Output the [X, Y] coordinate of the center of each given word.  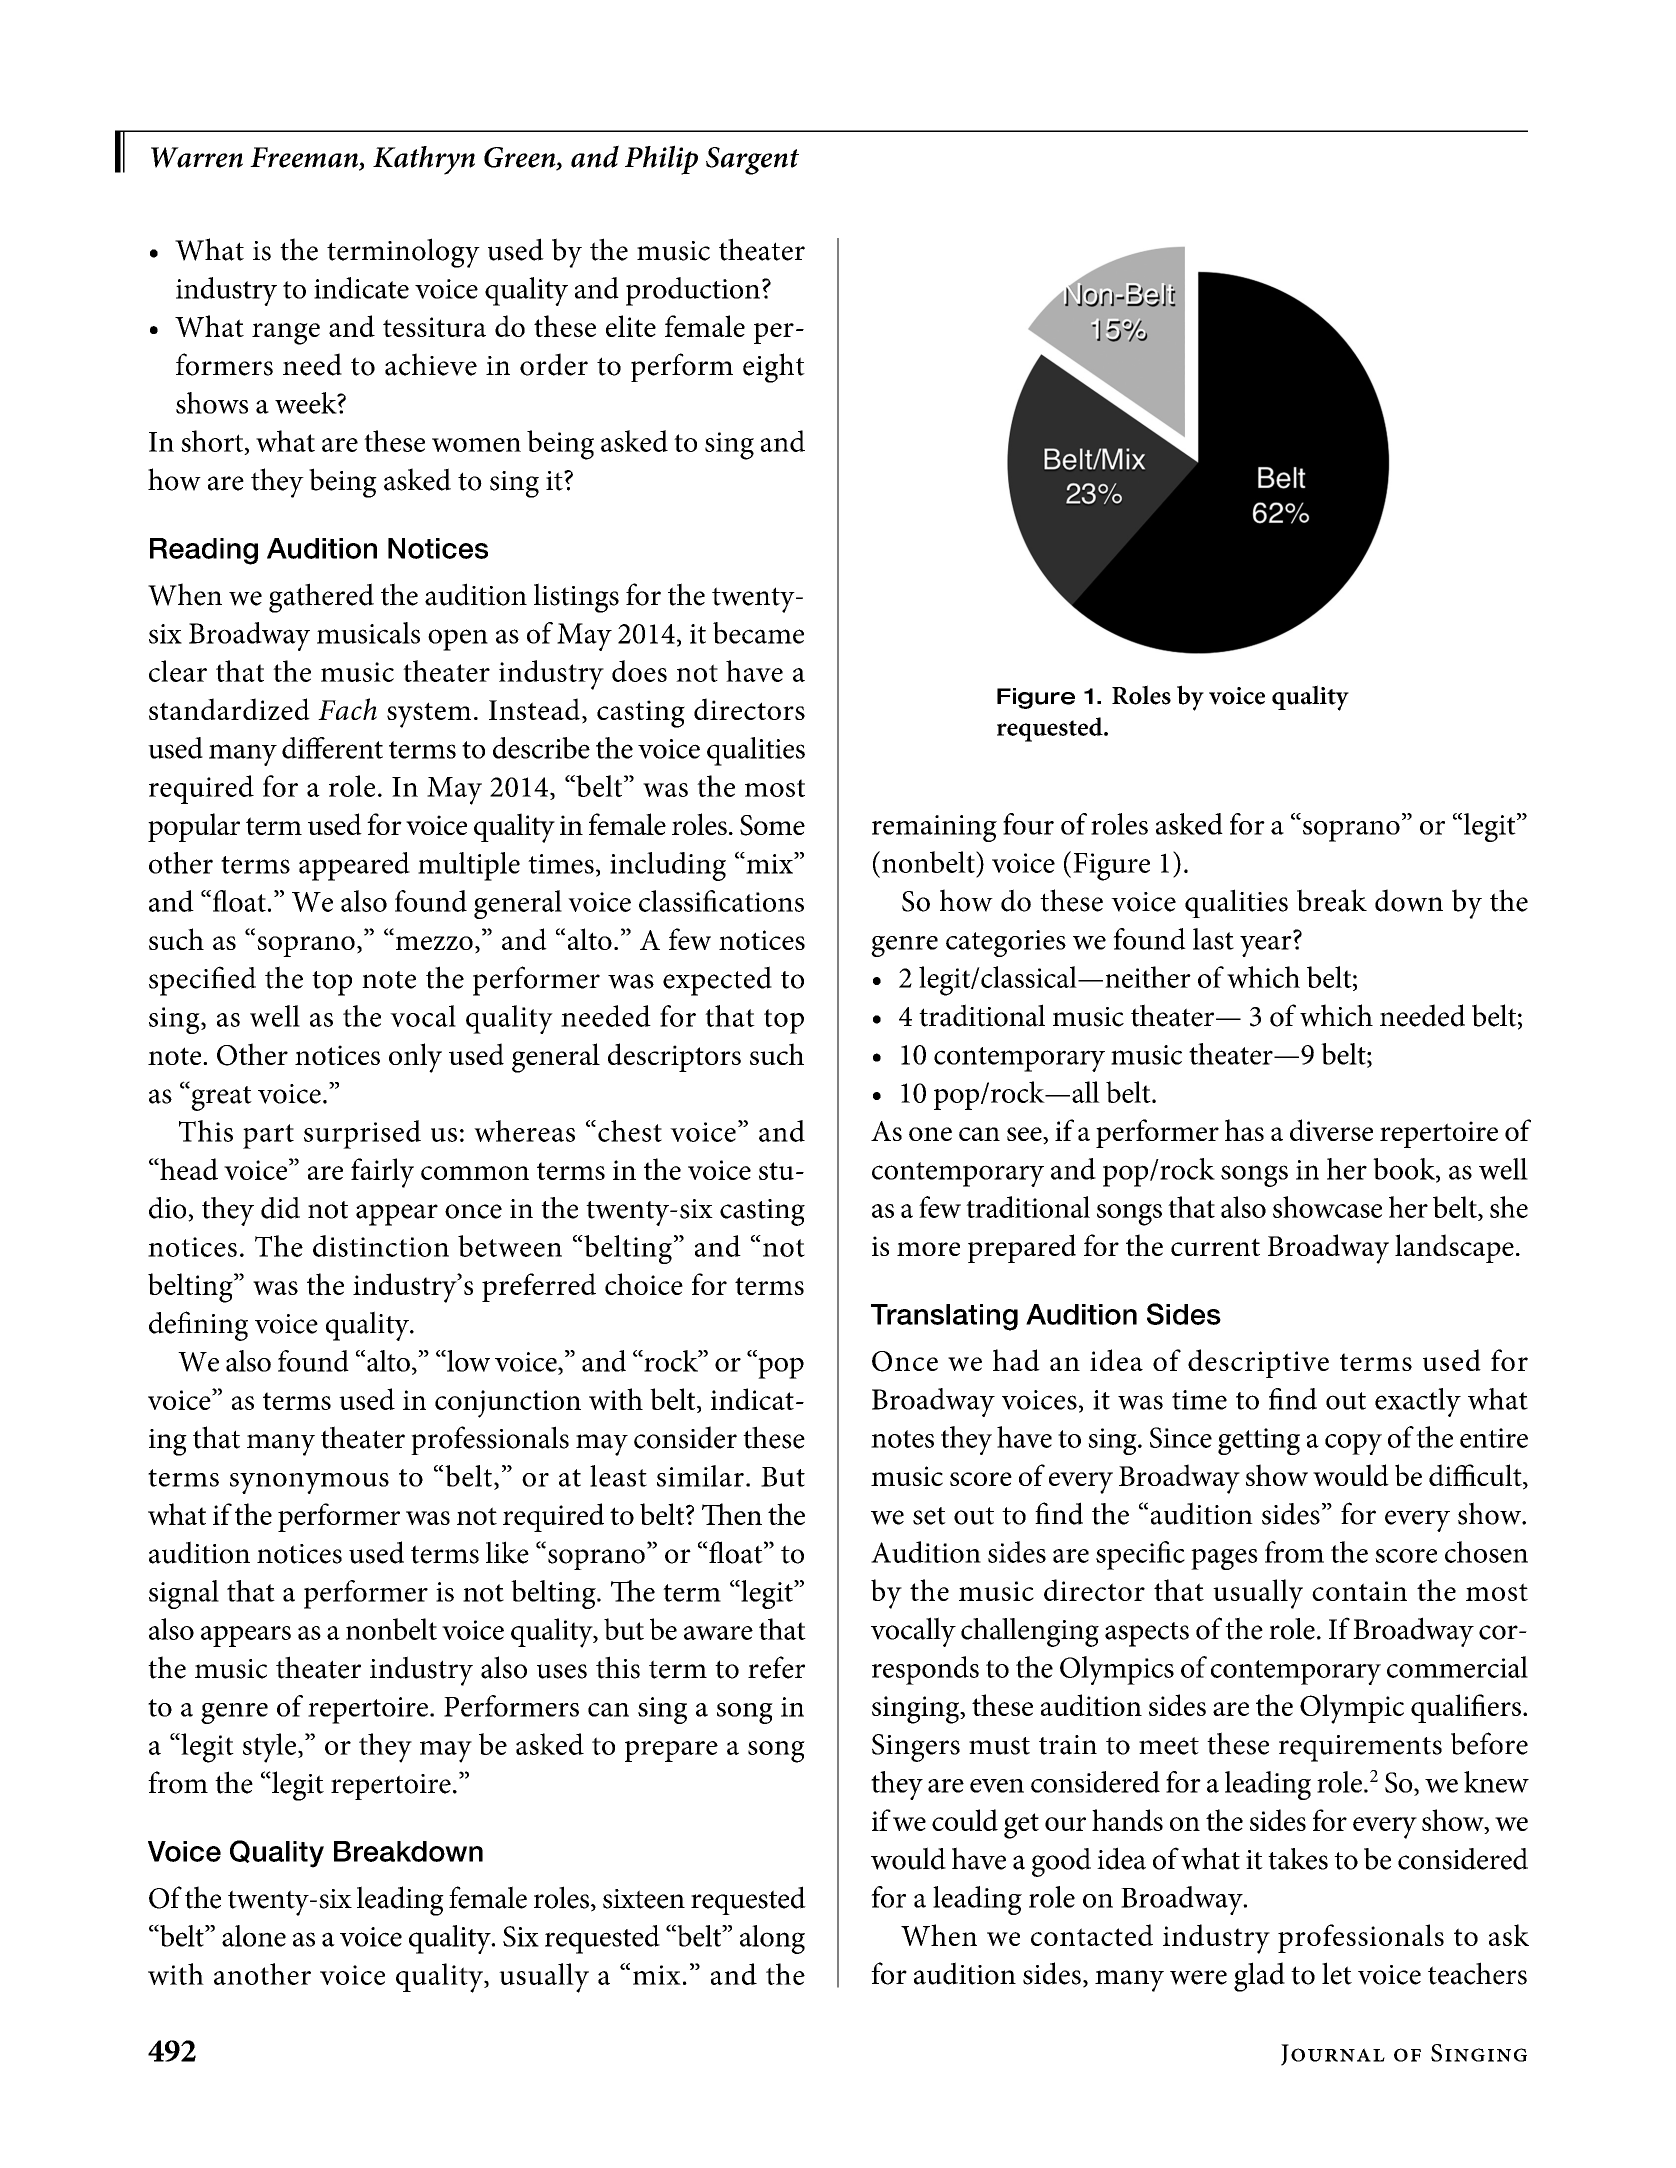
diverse [1331, 1130]
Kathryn [424, 160]
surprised [362, 1134]
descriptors [674, 1057]
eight [774, 368]
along [772, 1939]
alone [254, 1936]
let [1337, 1973]
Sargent [752, 161]
